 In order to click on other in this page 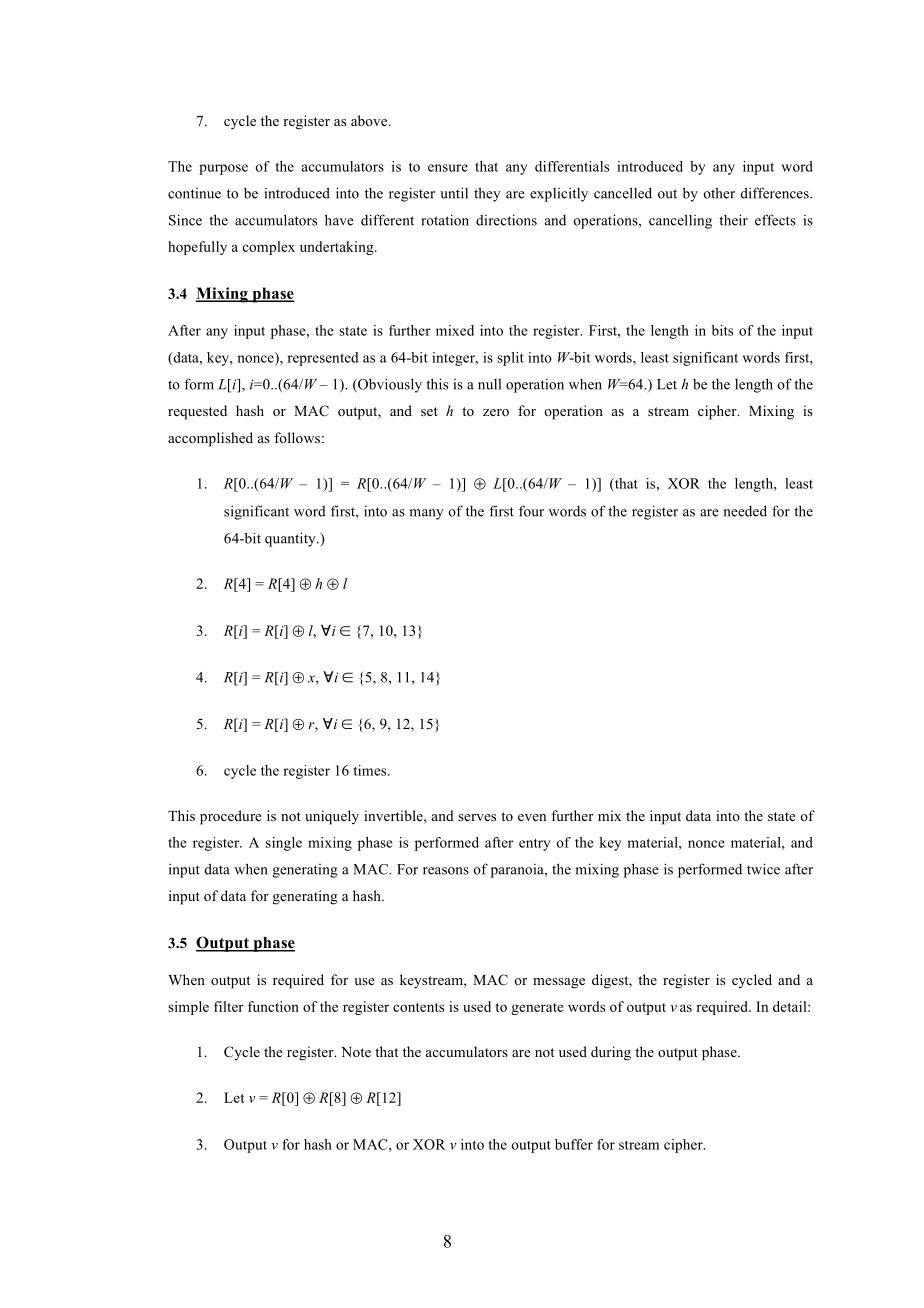, I will do `click(719, 193)`.
